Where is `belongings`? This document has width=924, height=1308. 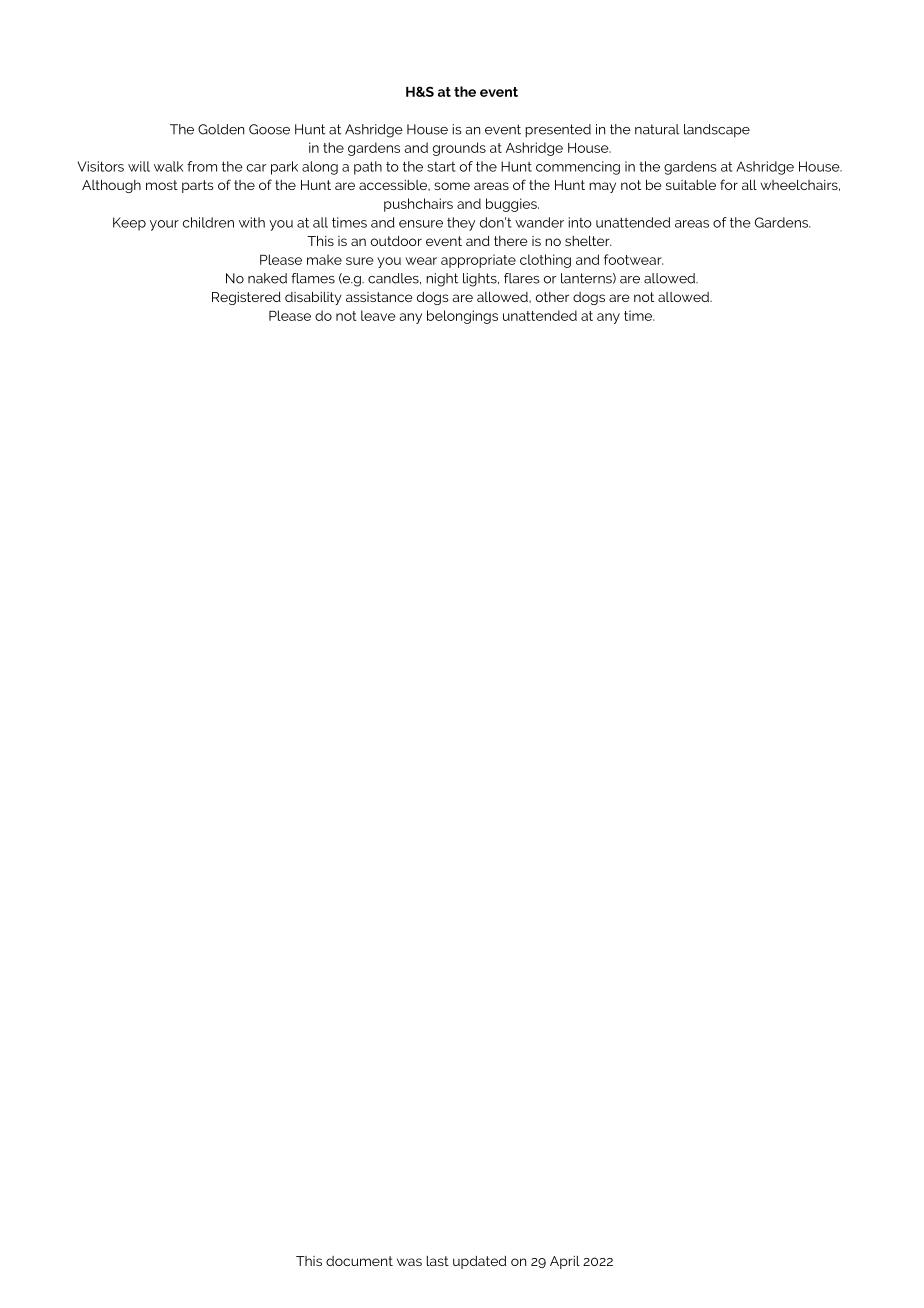
belongings is located at coordinates (462, 317).
